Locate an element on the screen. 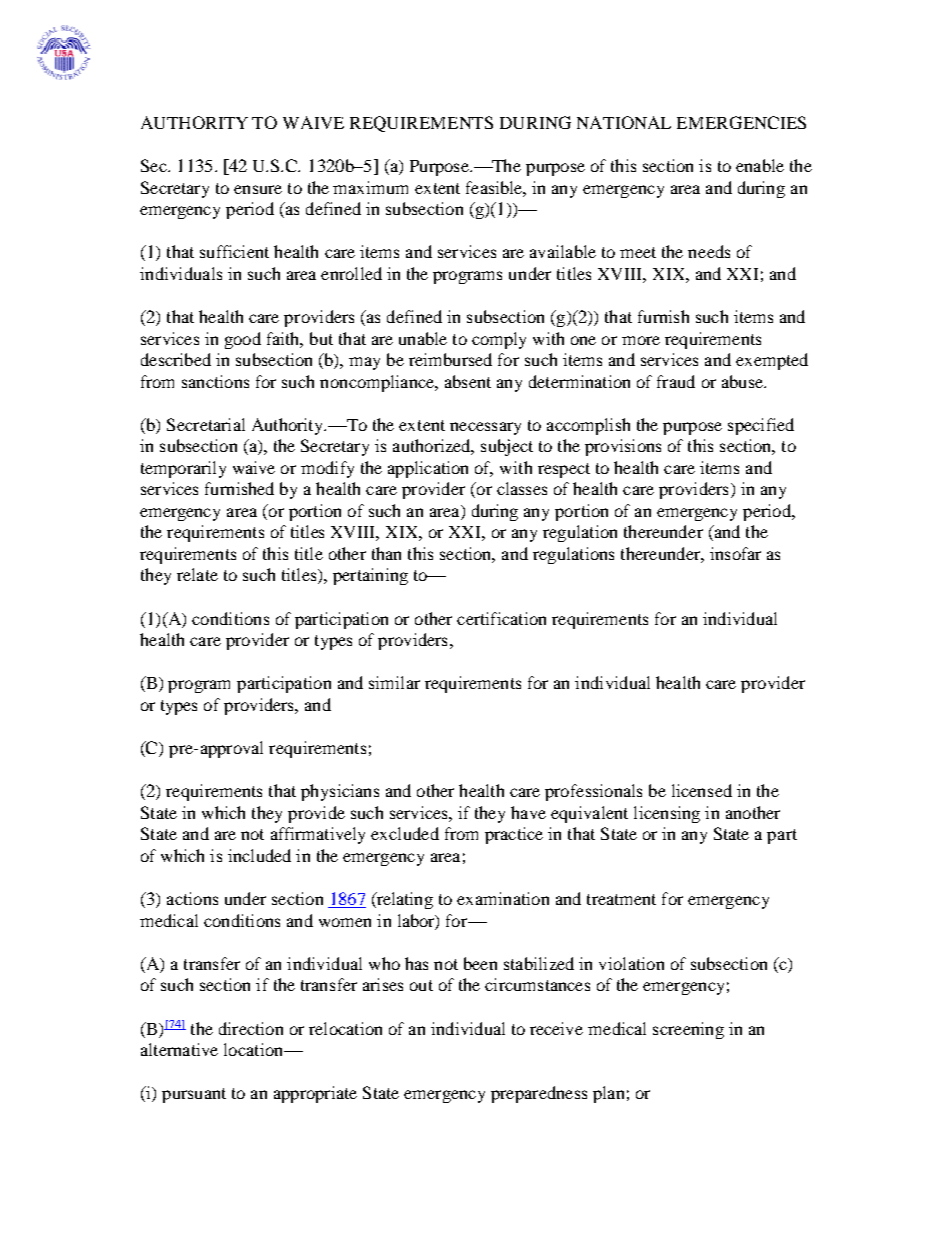  preparedness is located at coordinates (539, 1094).
